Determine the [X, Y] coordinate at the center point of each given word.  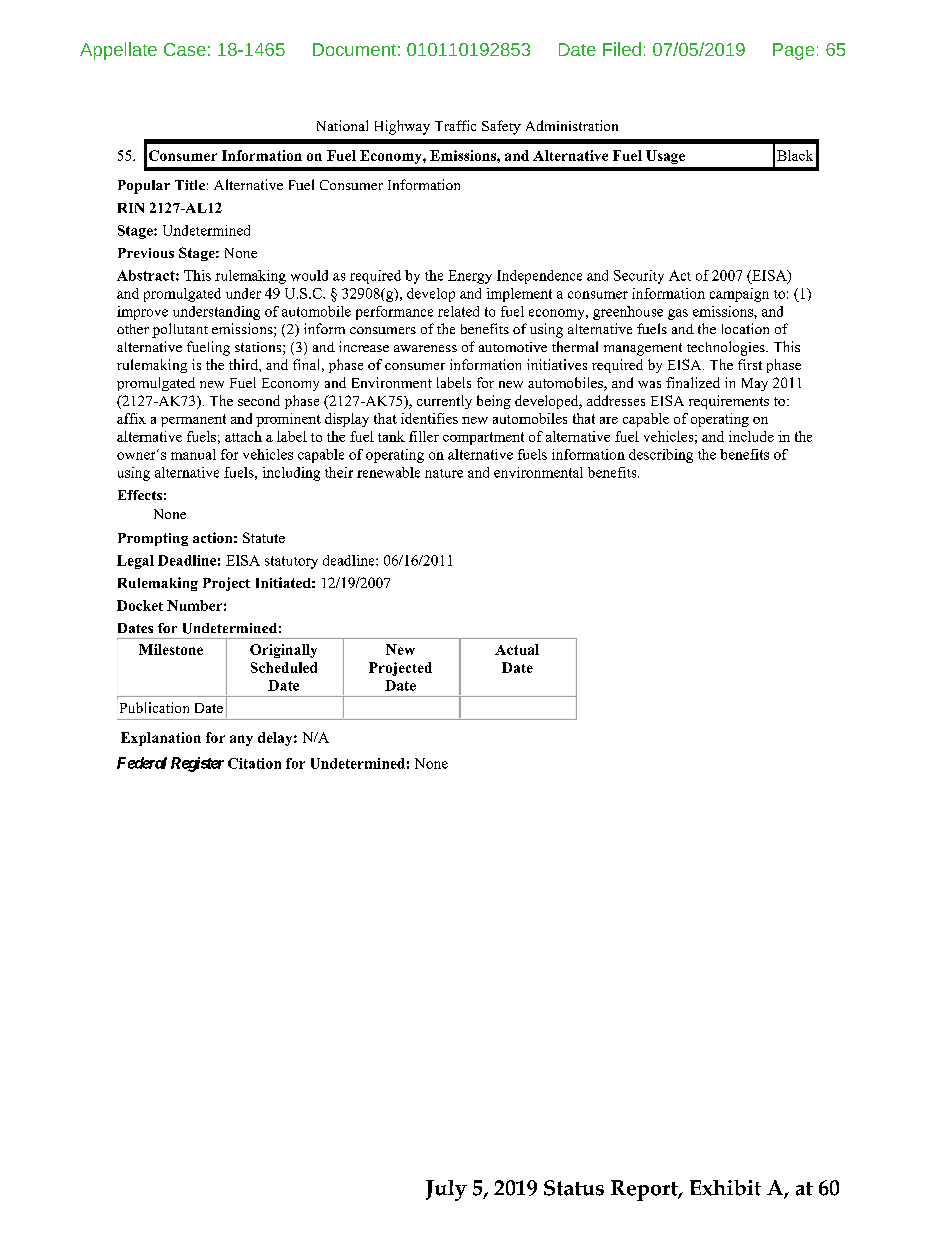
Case [185, 49]
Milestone [171, 649]
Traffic [455, 125]
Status [574, 1188]
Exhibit [725, 1188]
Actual [517, 649]
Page [793, 51]
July [446, 1190]
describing [661, 456]
